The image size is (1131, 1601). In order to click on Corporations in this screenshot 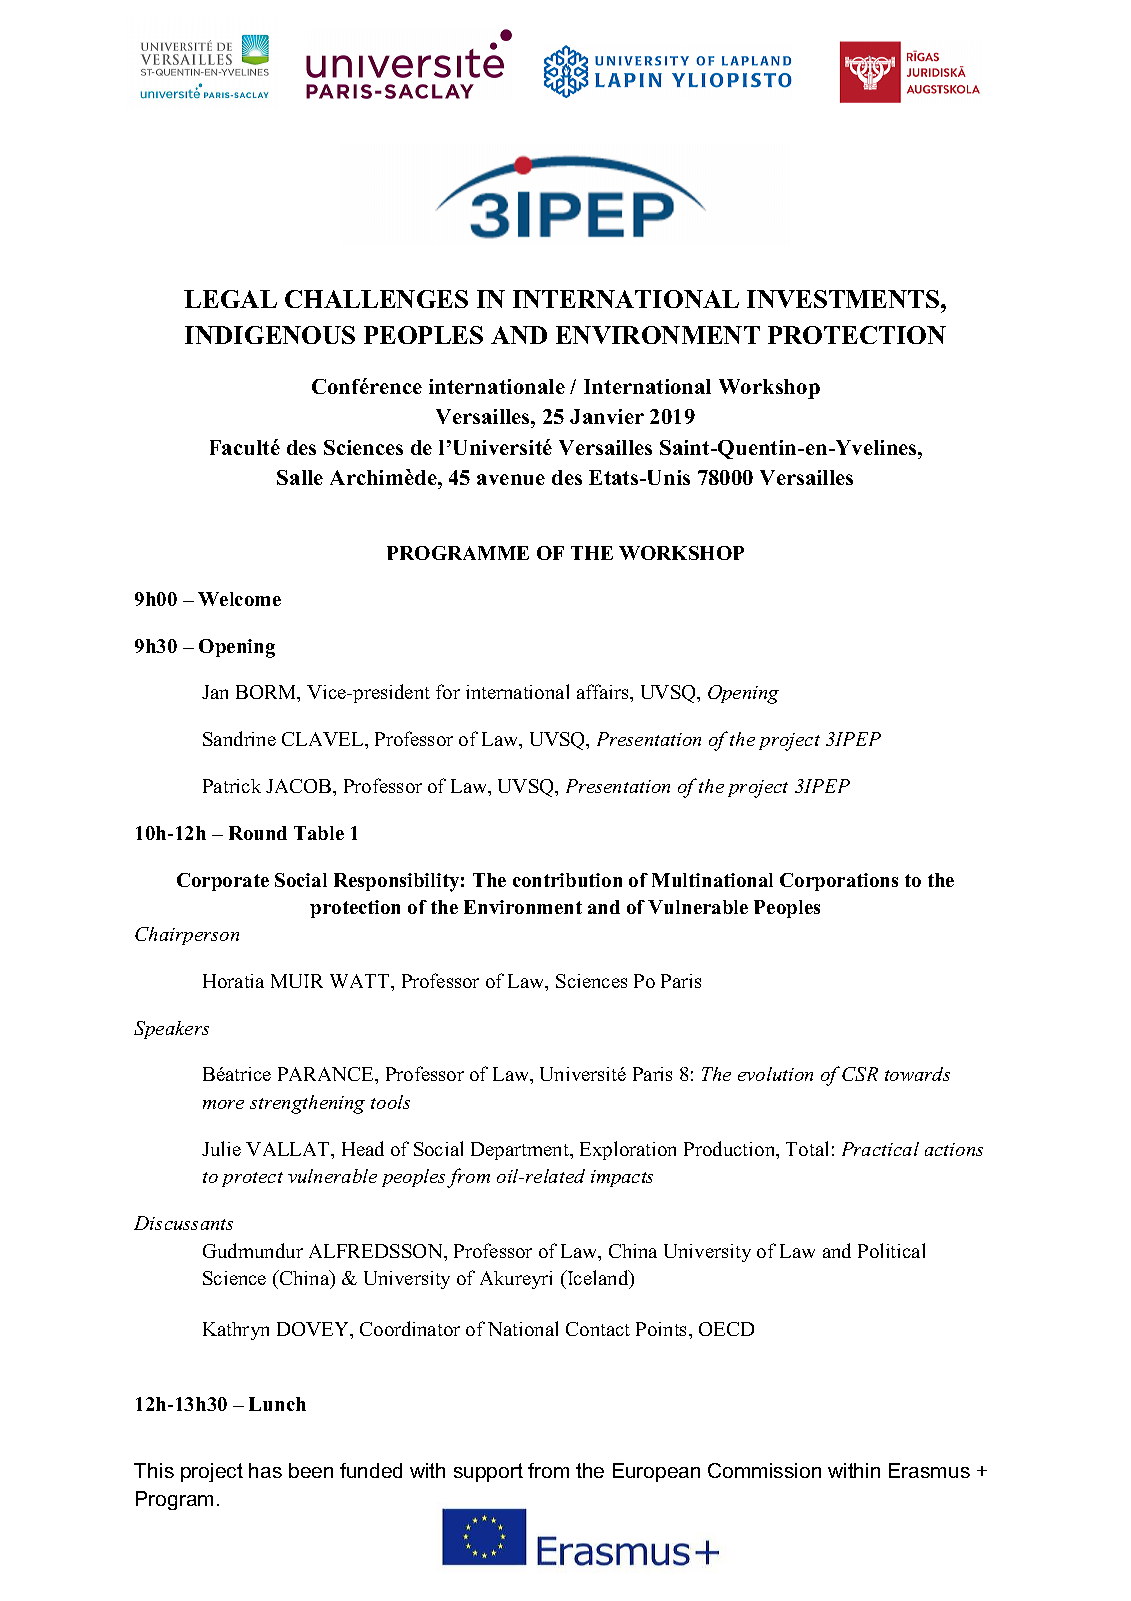, I will do `click(839, 882)`.
